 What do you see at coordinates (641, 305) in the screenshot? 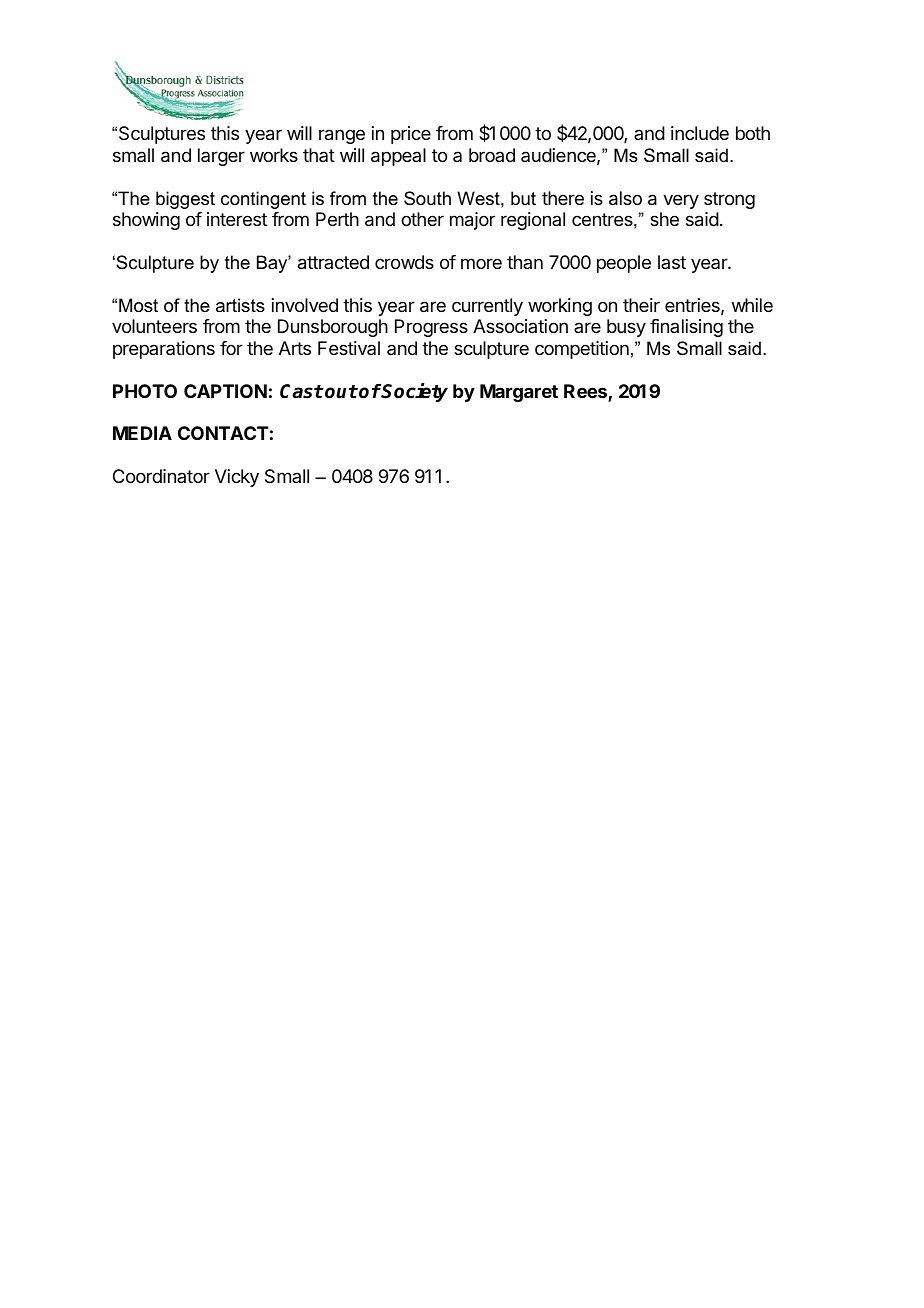
I see `their` at bounding box center [641, 305].
